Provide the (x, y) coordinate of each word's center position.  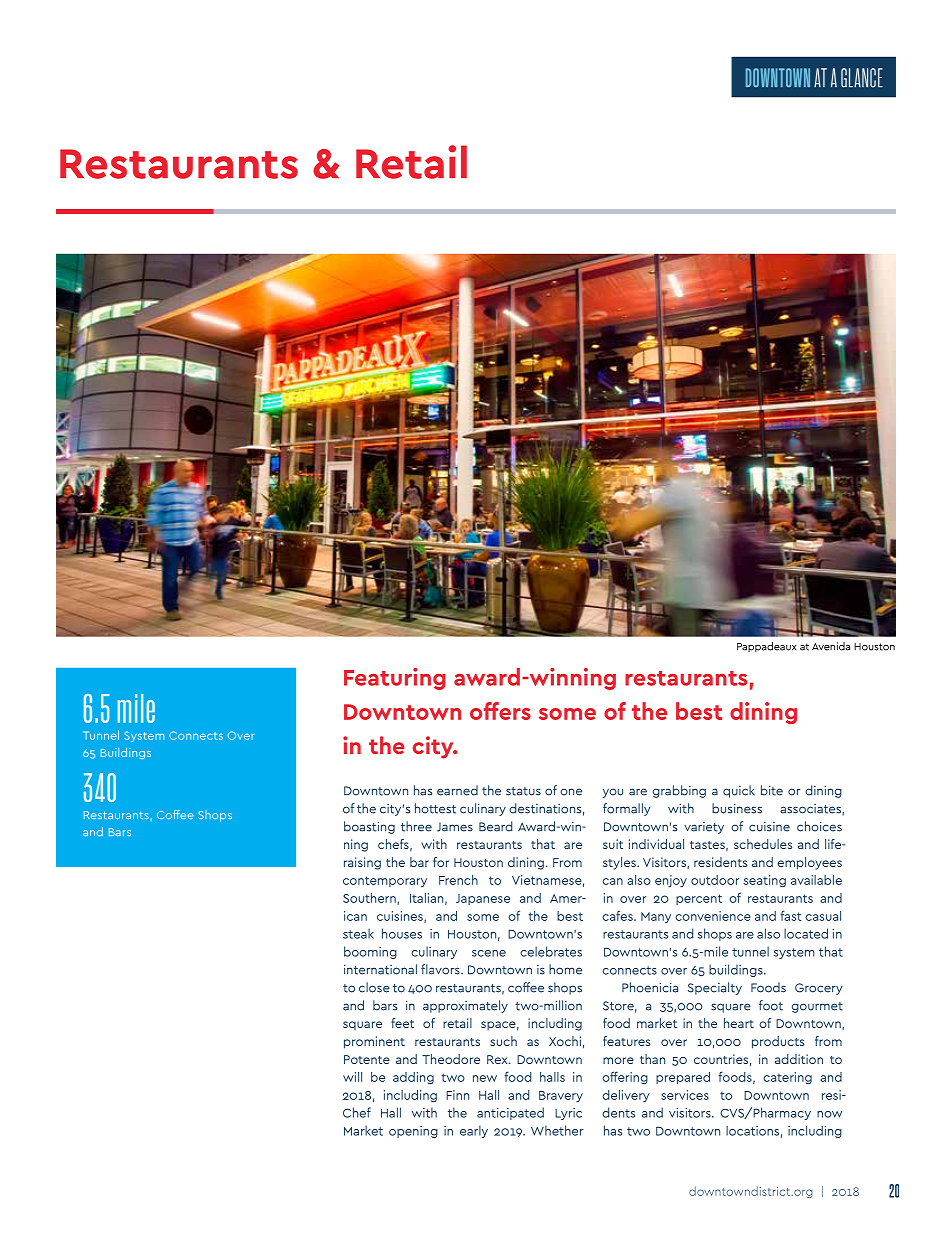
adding (413, 1078)
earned (457, 790)
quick (739, 791)
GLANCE (862, 78)
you (613, 793)
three (416, 826)
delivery (626, 1096)
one (571, 792)
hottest (435, 808)
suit (613, 844)
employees (809, 863)
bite (772, 790)
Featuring (395, 679)
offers (500, 711)
